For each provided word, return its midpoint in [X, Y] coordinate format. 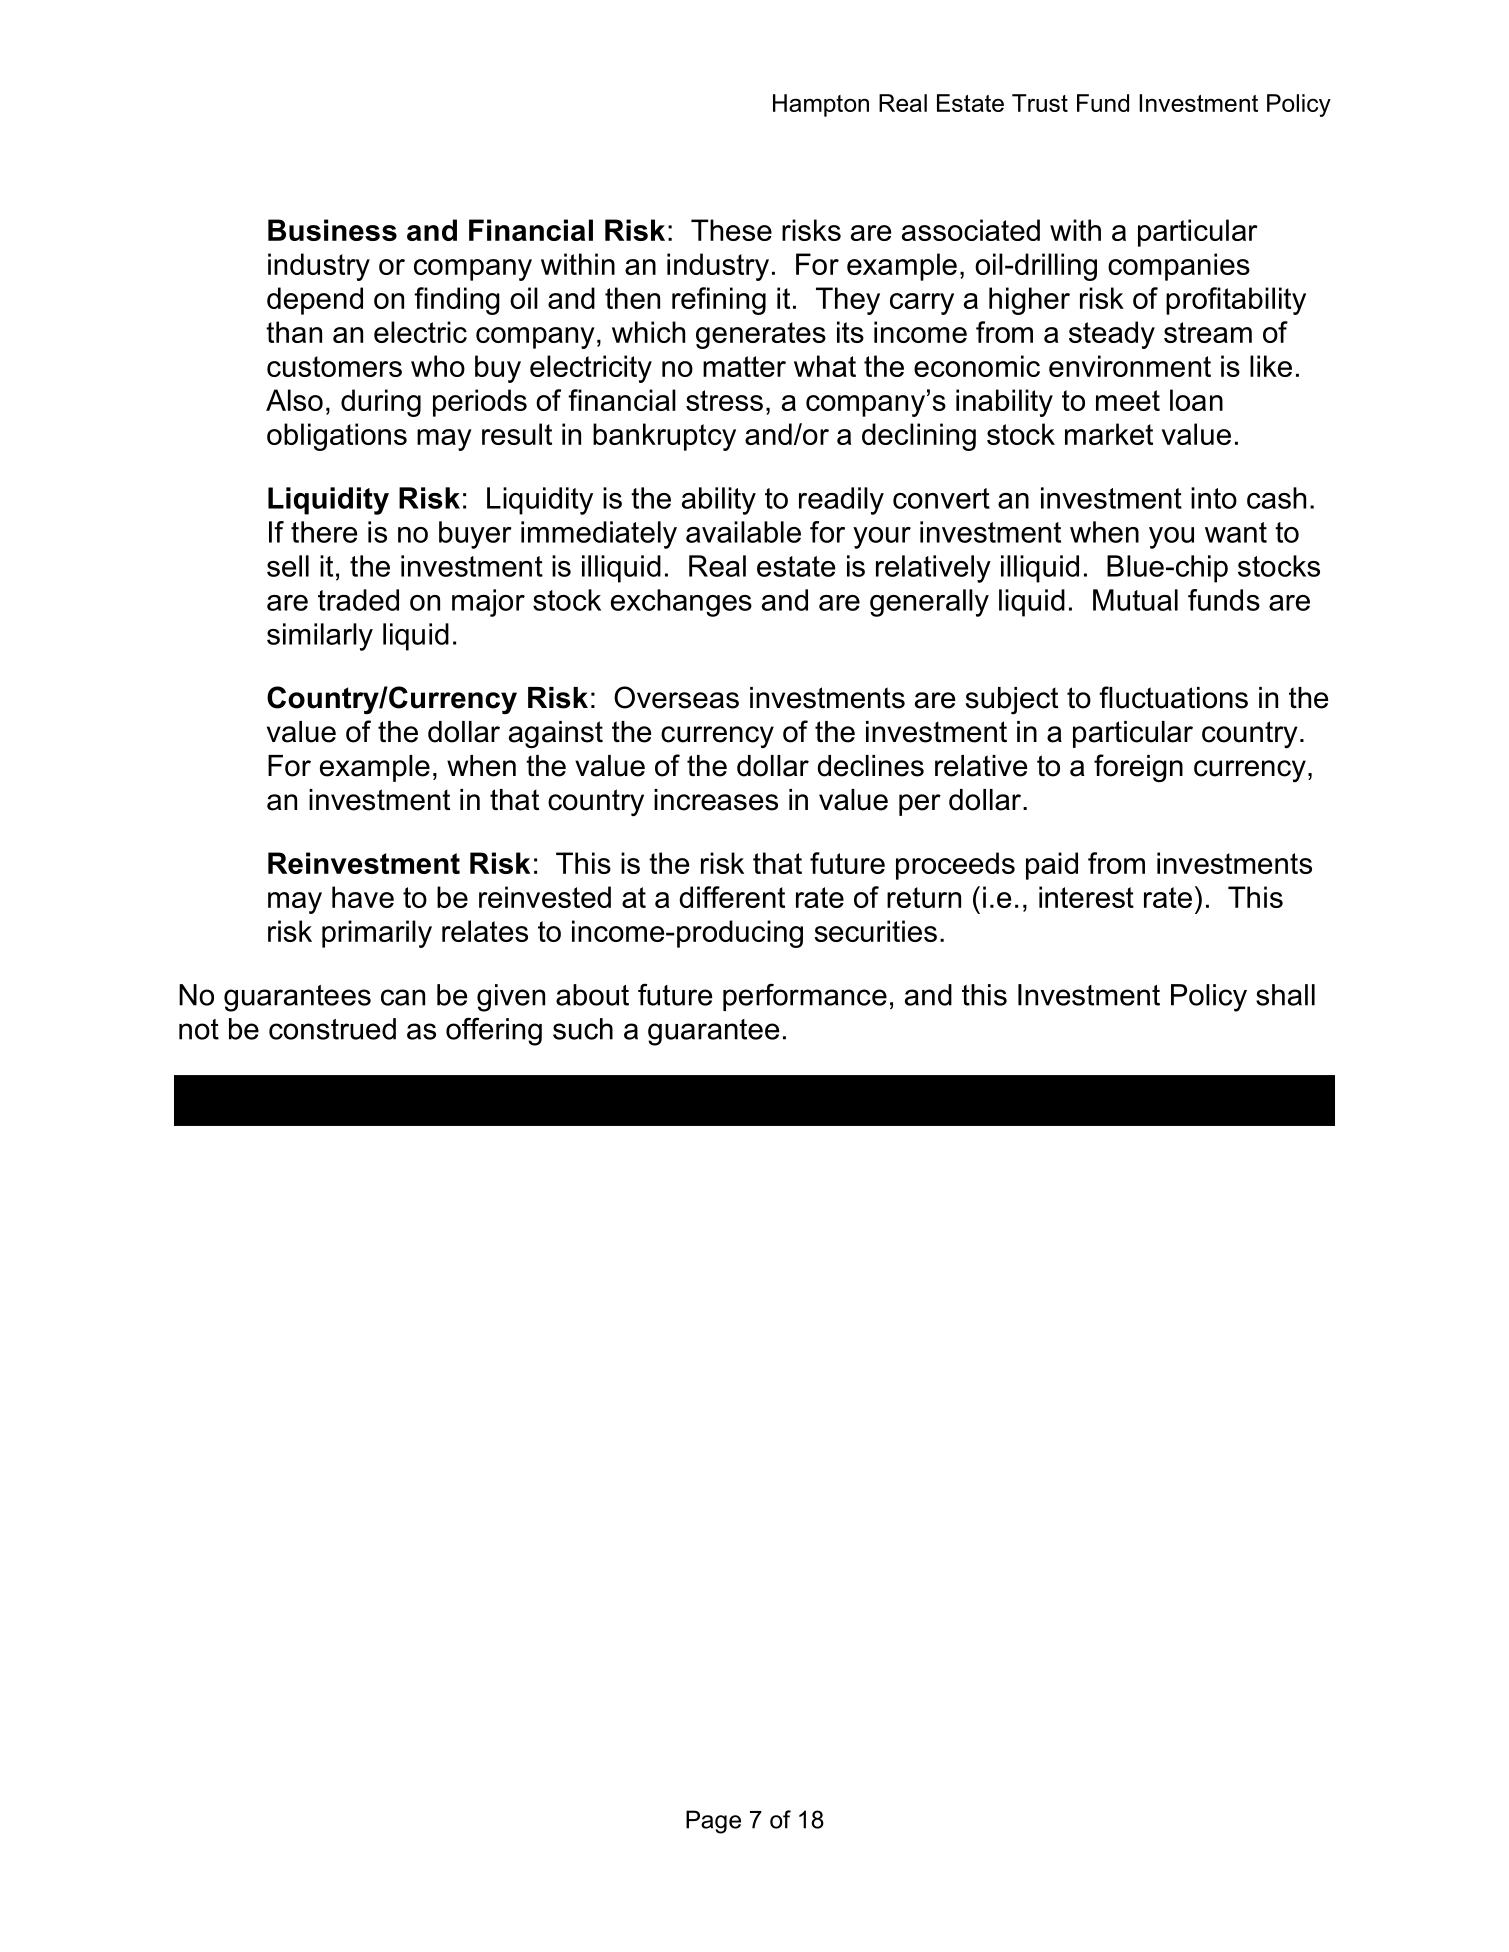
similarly [320, 637]
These [731, 230]
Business [332, 230]
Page [713, 1822]
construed [332, 1029]
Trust [1040, 103]
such [583, 1029]
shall [1285, 995]
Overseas [676, 697]
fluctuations [1173, 697]
